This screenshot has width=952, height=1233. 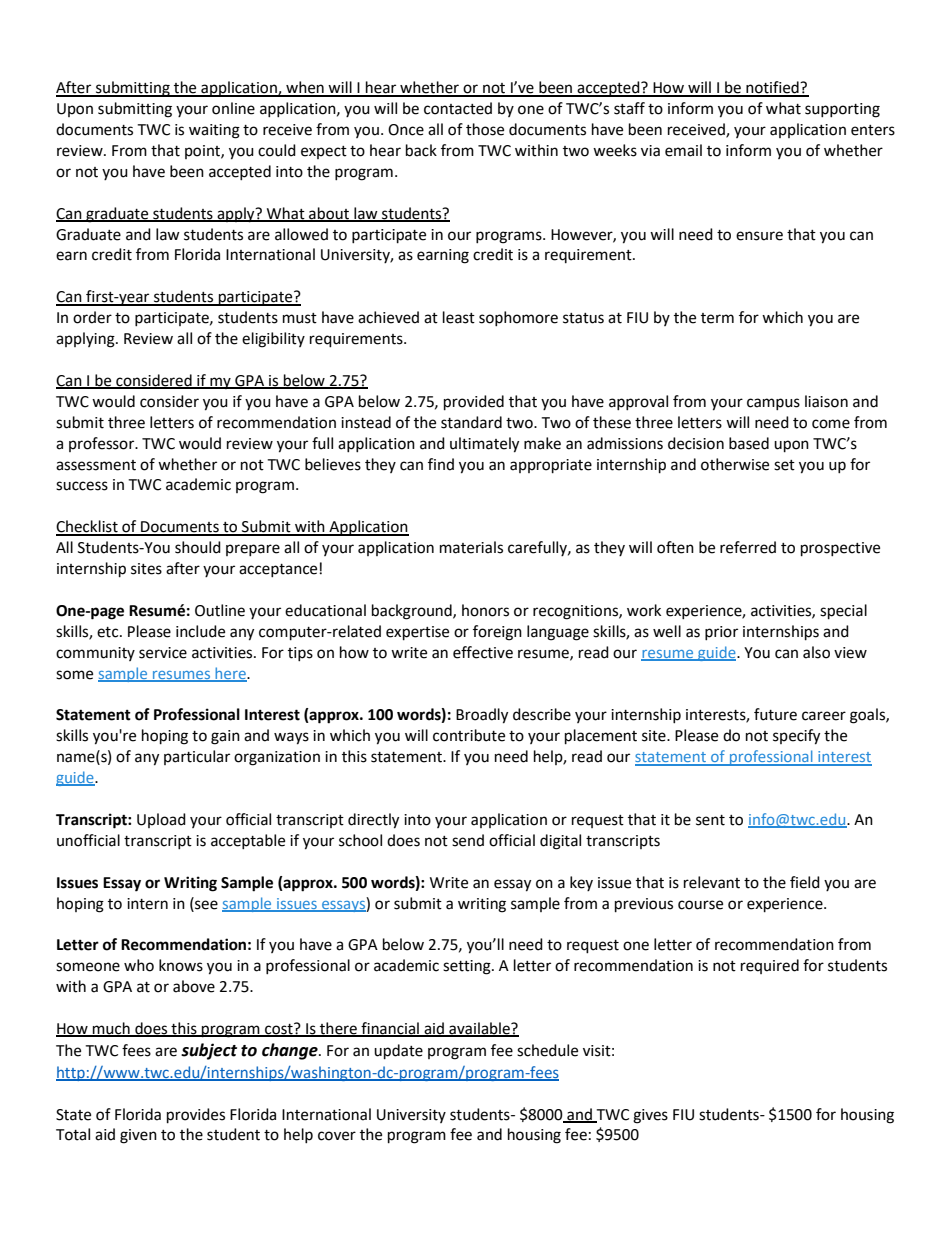 I want to click on those, so click(x=485, y=129).
